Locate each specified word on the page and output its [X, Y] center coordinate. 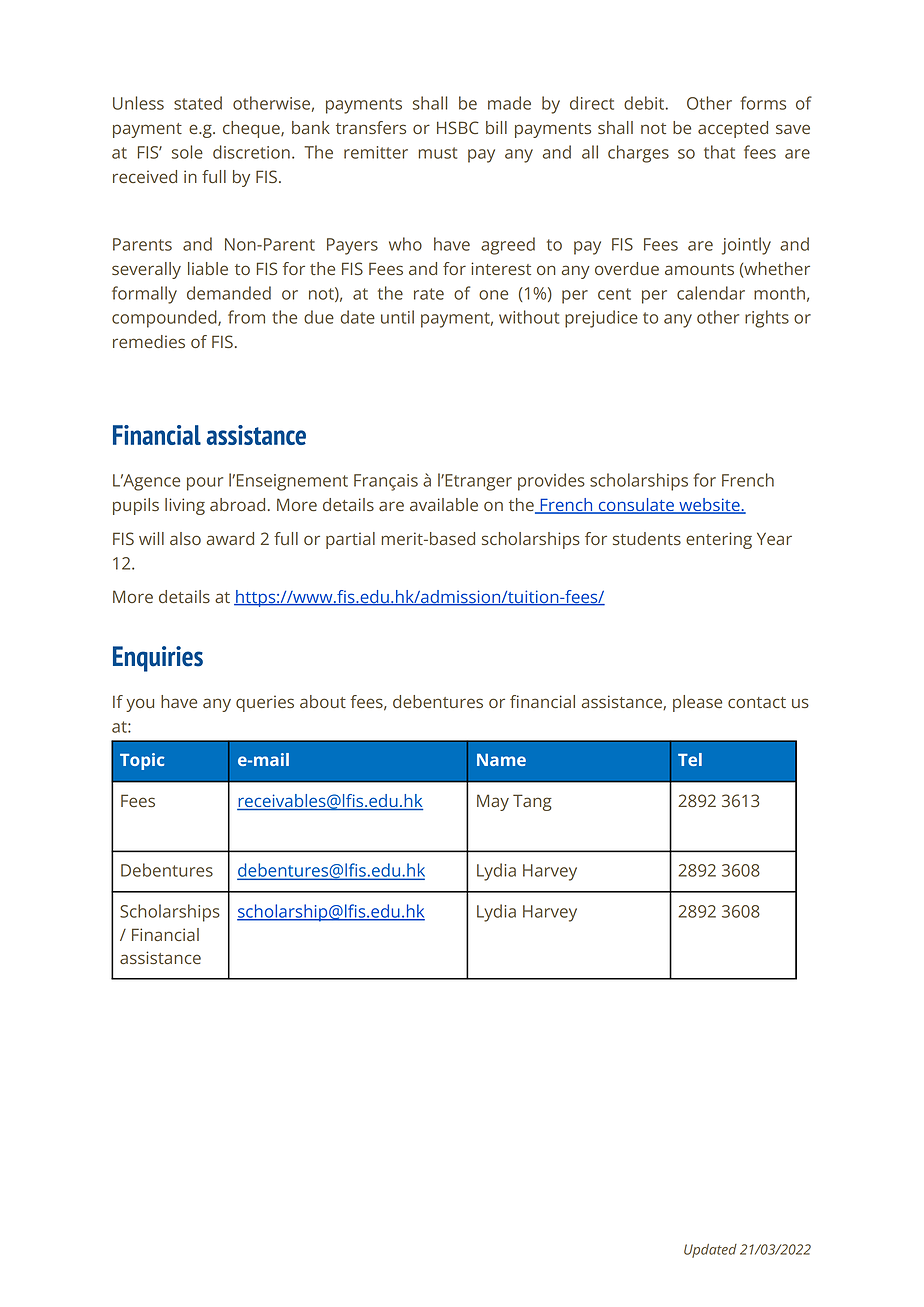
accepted [733, 129]
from [246, 317]
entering [719, 540]
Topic [142, 761]
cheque [252, 129]
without [529, 317]
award [230, 538]
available [444, 504]
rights [767, 319]
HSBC [458, 127]
